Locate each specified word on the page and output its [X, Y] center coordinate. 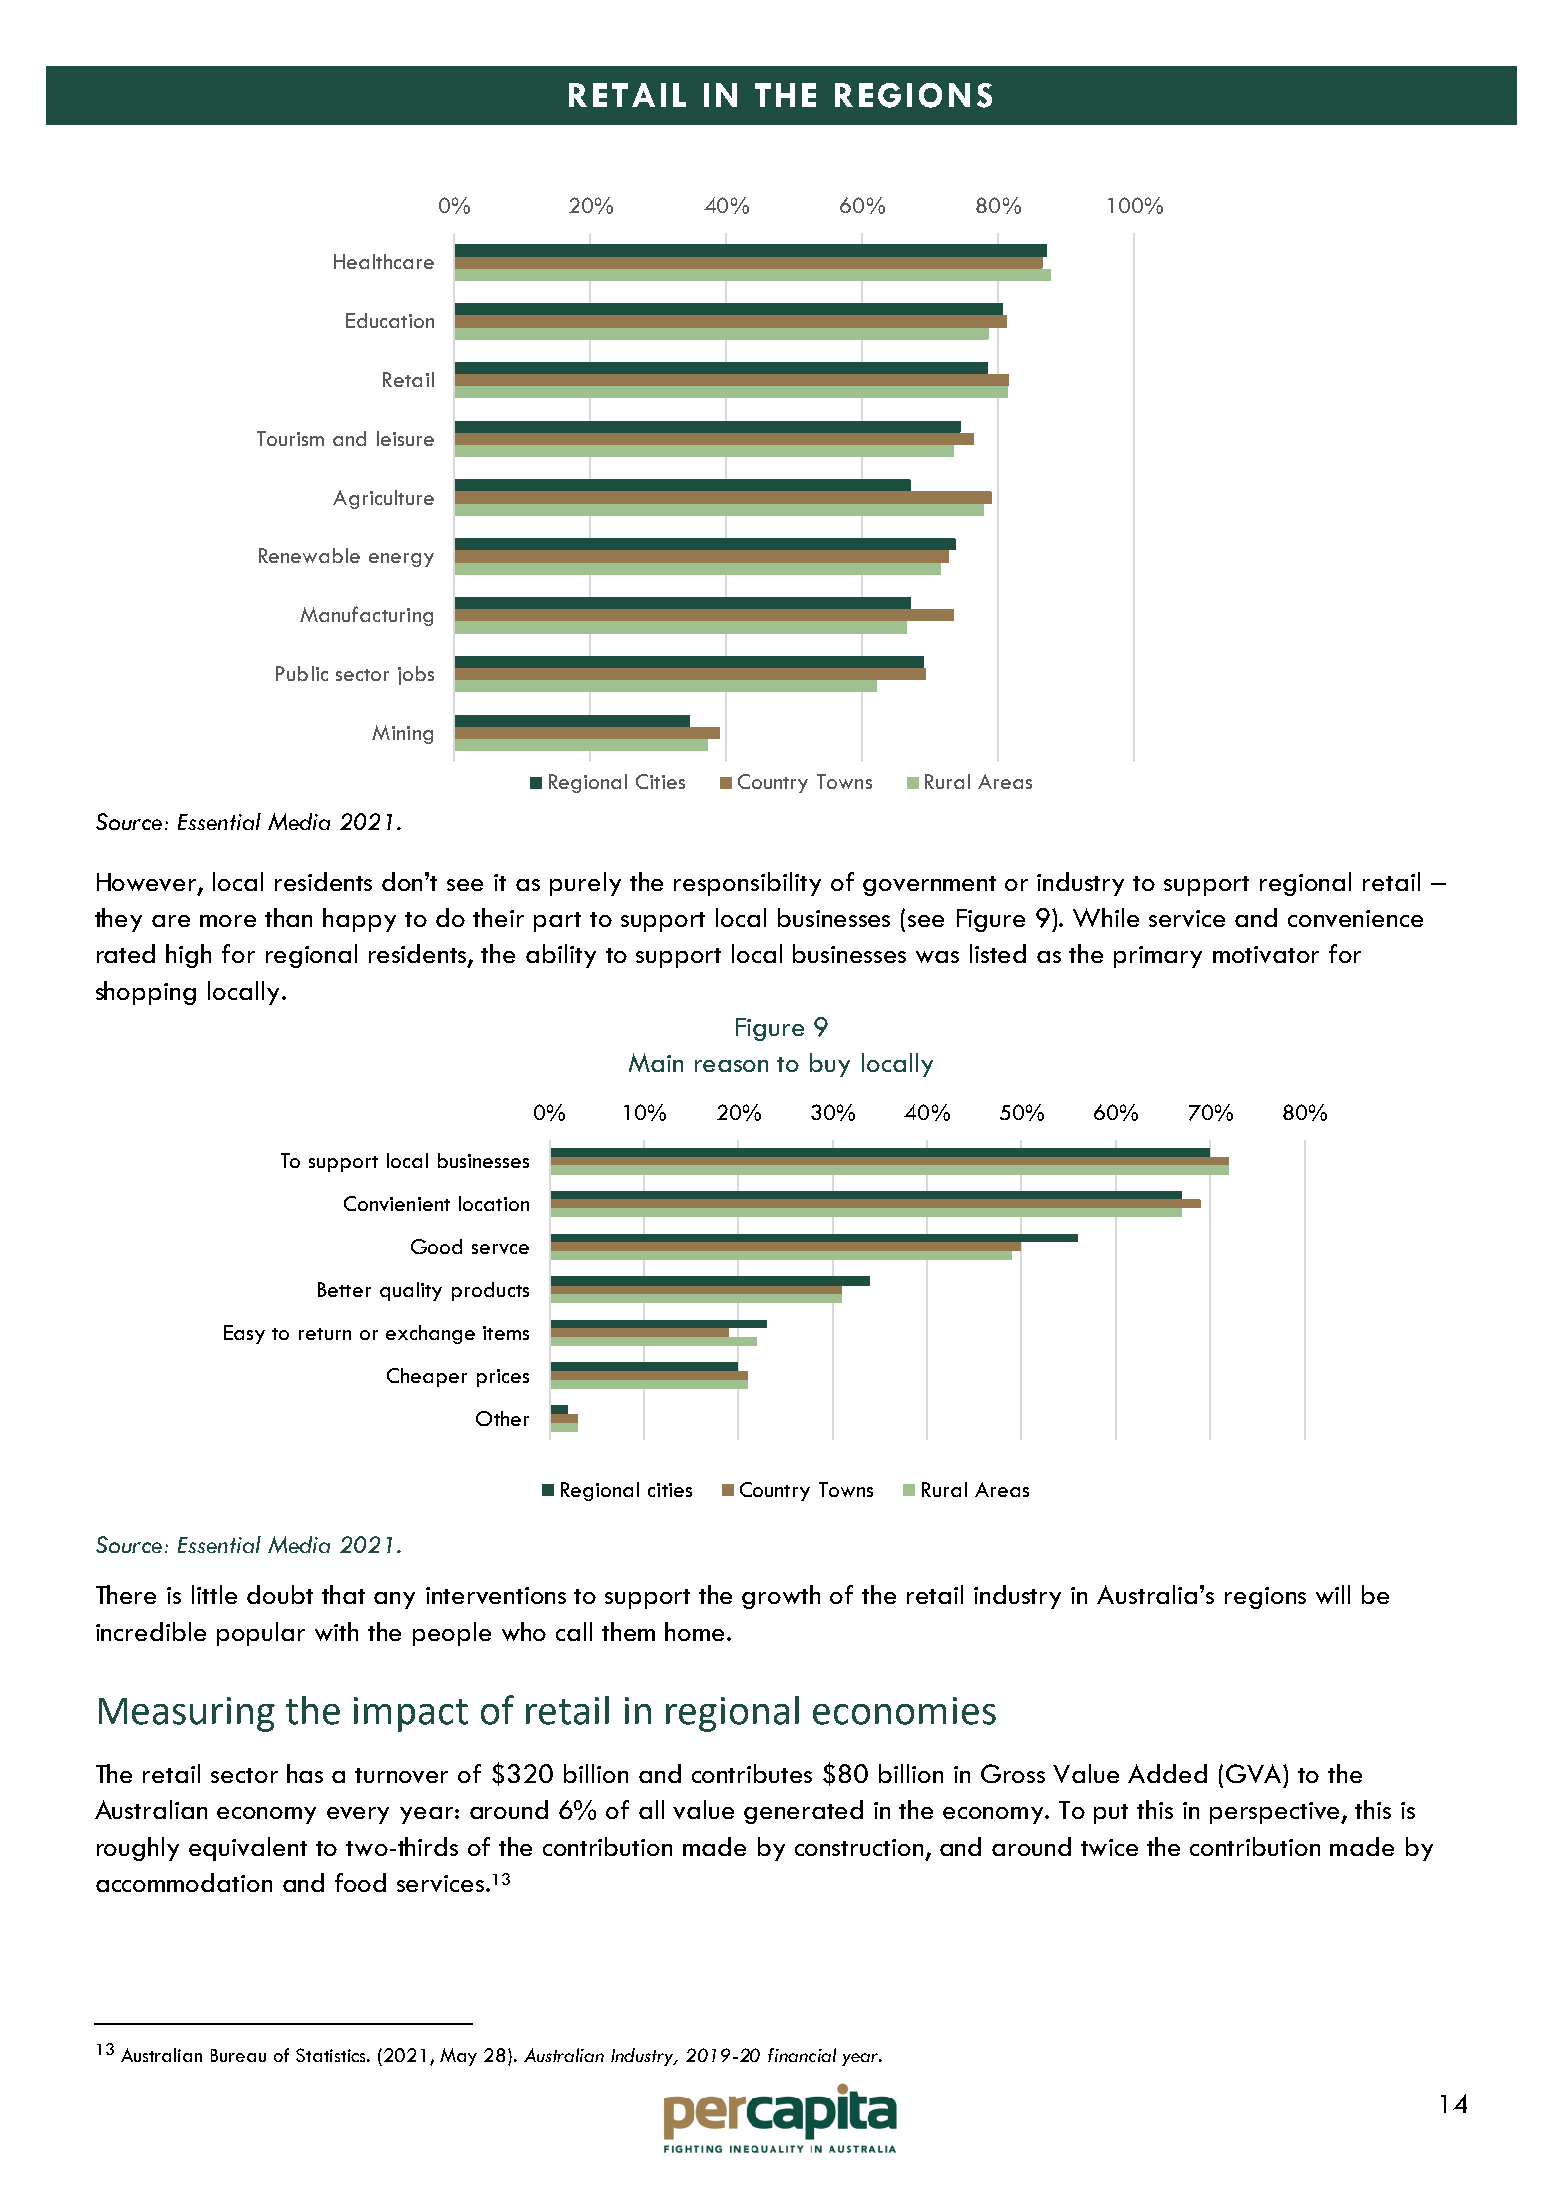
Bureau [238, 2055]
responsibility [747, 884]
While [1106, 917]
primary [1158, 957]
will [1333, 1594]
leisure [405, 438]
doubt [280, 1594]
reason [731, 1066]
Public [302, 673]
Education [390, 320]
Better [344, 1289]
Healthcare [384, 261]
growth [781, 1597]
